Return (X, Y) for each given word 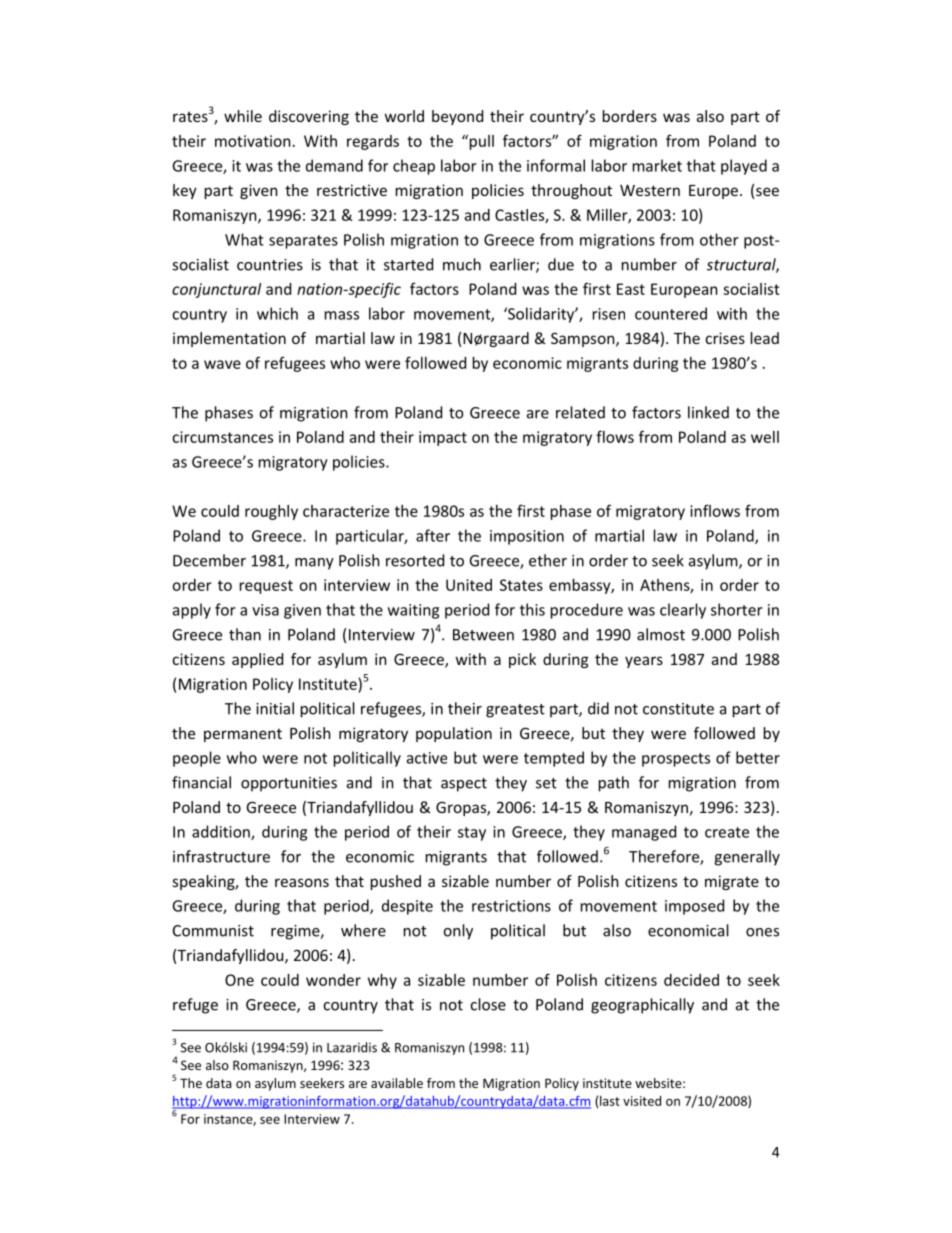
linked (708, 412)
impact (443, 438)
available (397, 1083)
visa (265, 610)
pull (480, 142)
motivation (253, 141)
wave (222, 364)
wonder (333, 980)
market (657, 165)
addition (222, 832)
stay (472, 834)
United (469, 585)
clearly (683, 611)
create (727, 832)
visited (642, 1101)
